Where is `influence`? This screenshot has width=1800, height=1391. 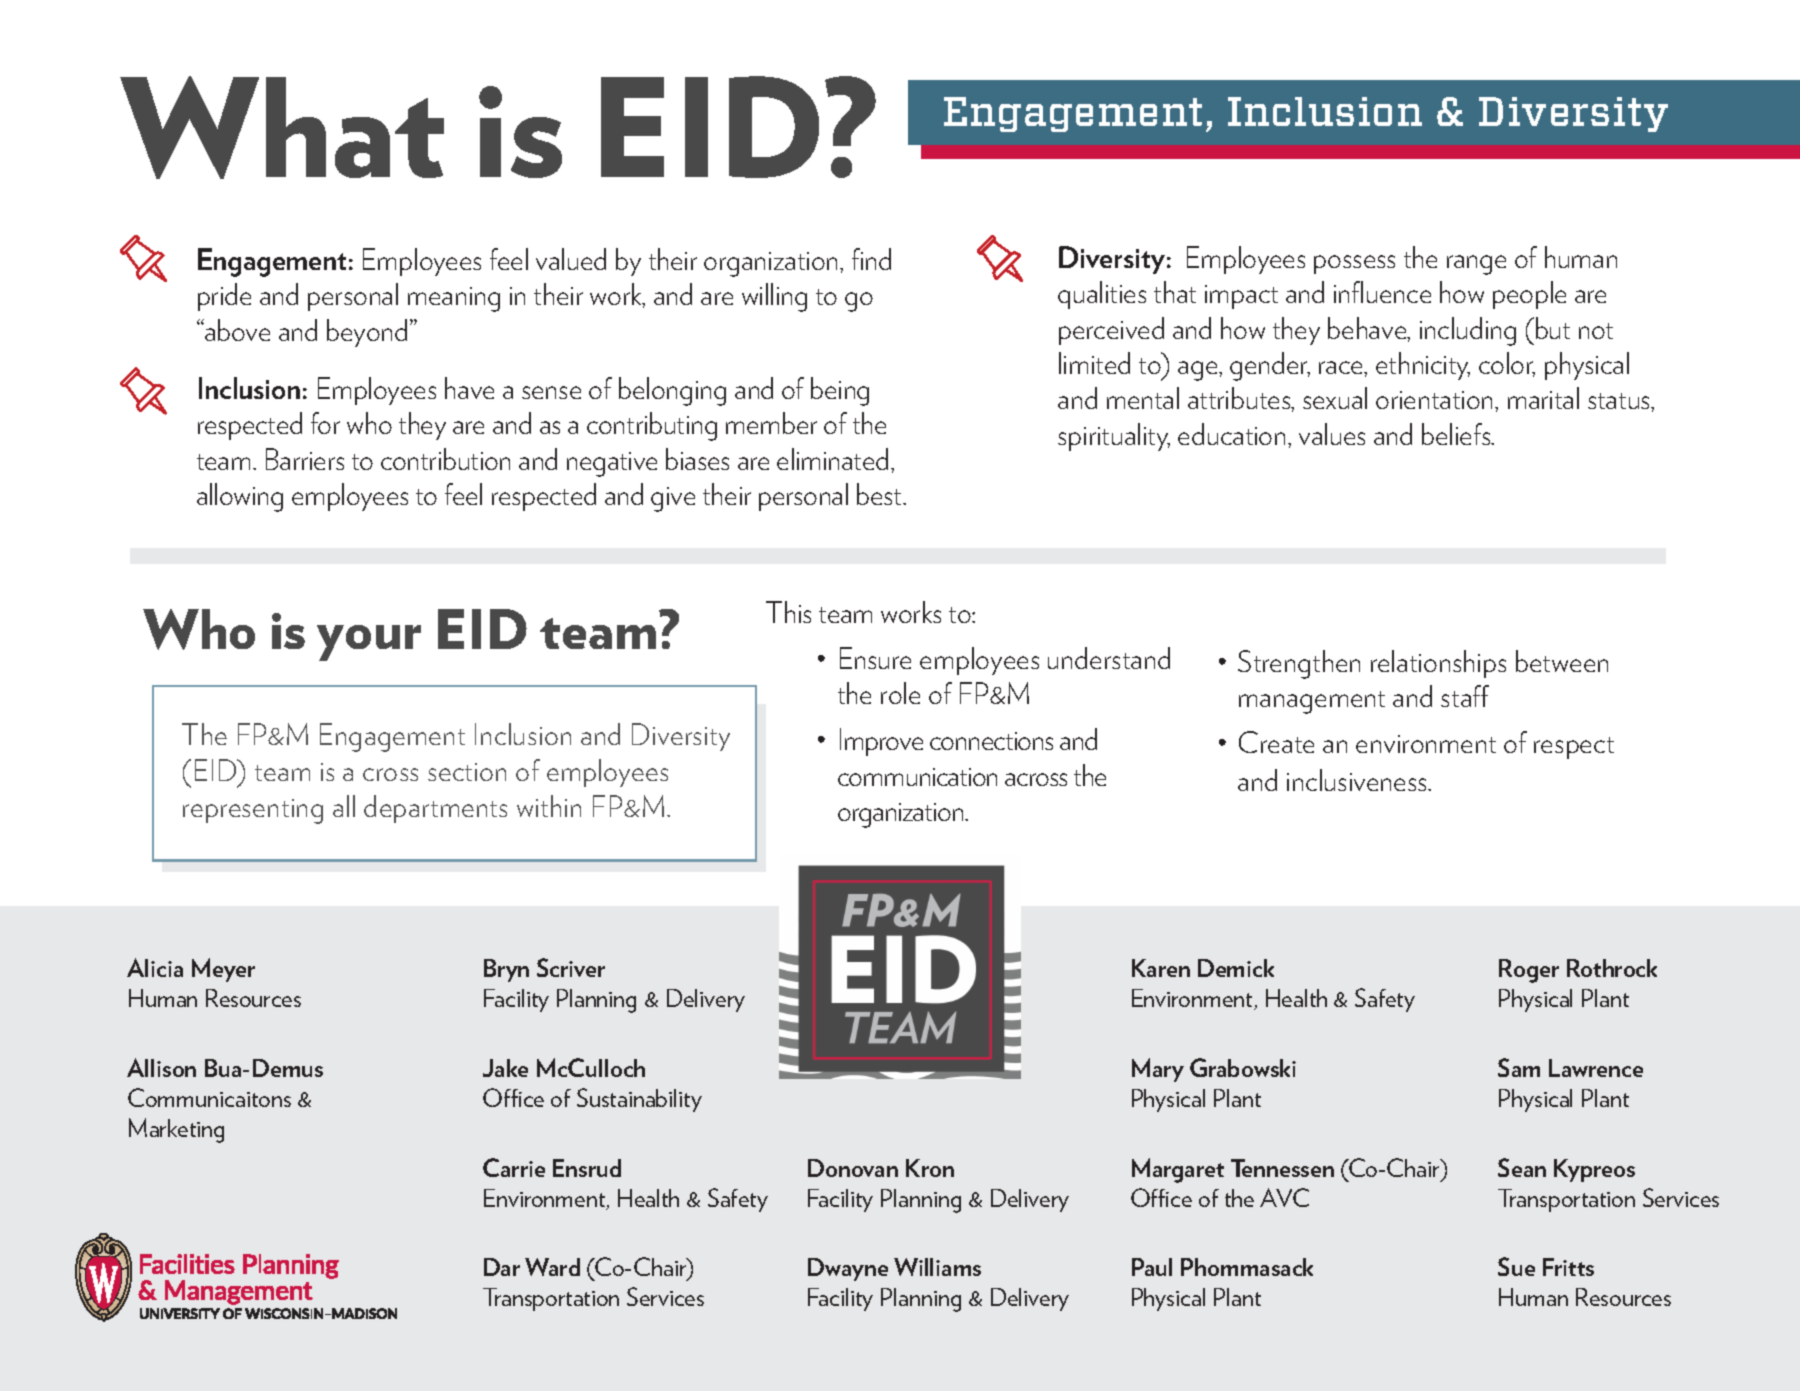 influence is located at coordinates (1382, 292).
